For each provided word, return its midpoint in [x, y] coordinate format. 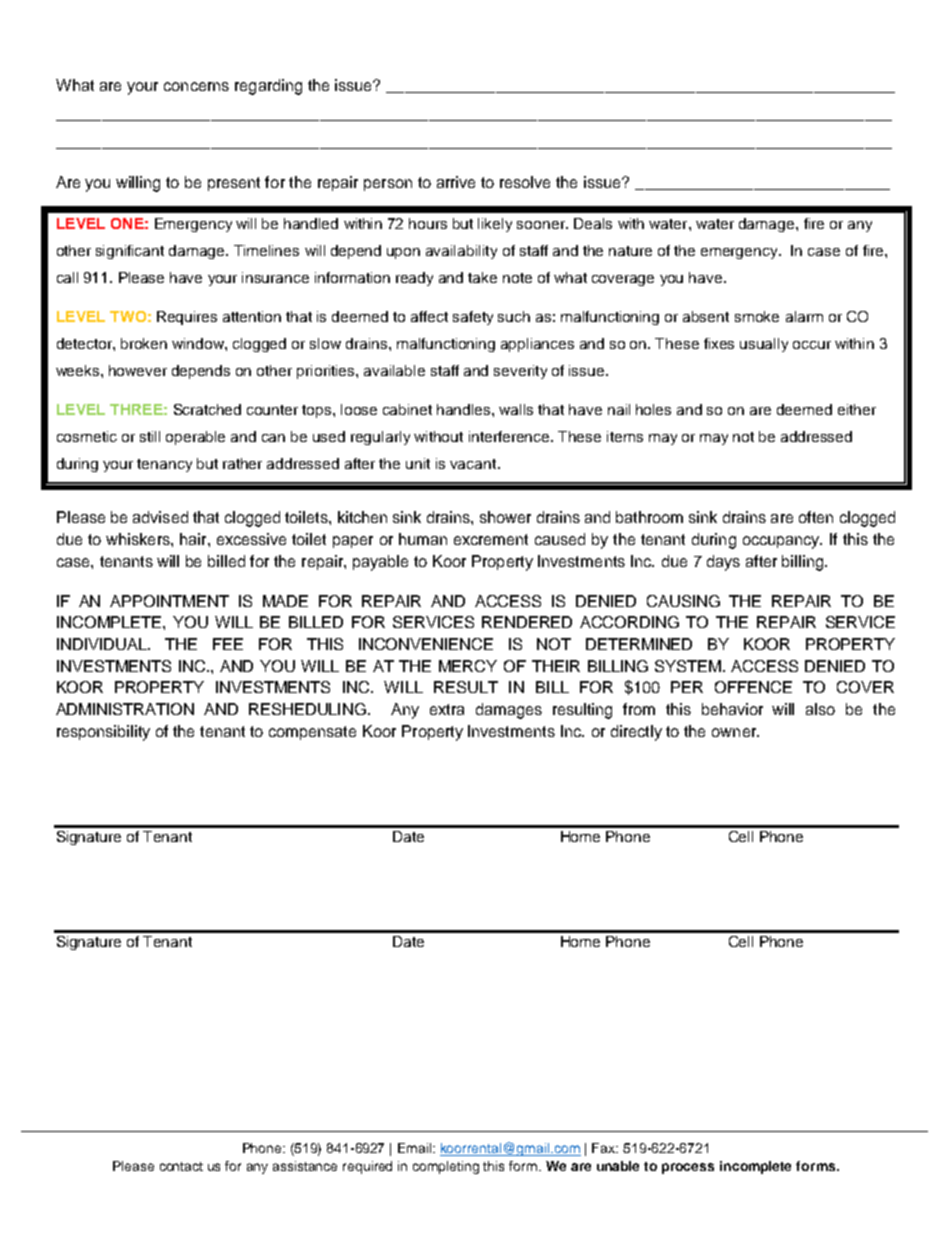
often [816, 517]
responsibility [103, 733]
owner [735, 732]
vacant [473, 464]
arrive [456, 182]
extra [447, 709]
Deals [593, 223]
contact [181, 1166]
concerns [196, 86]
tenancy [164, 465]
